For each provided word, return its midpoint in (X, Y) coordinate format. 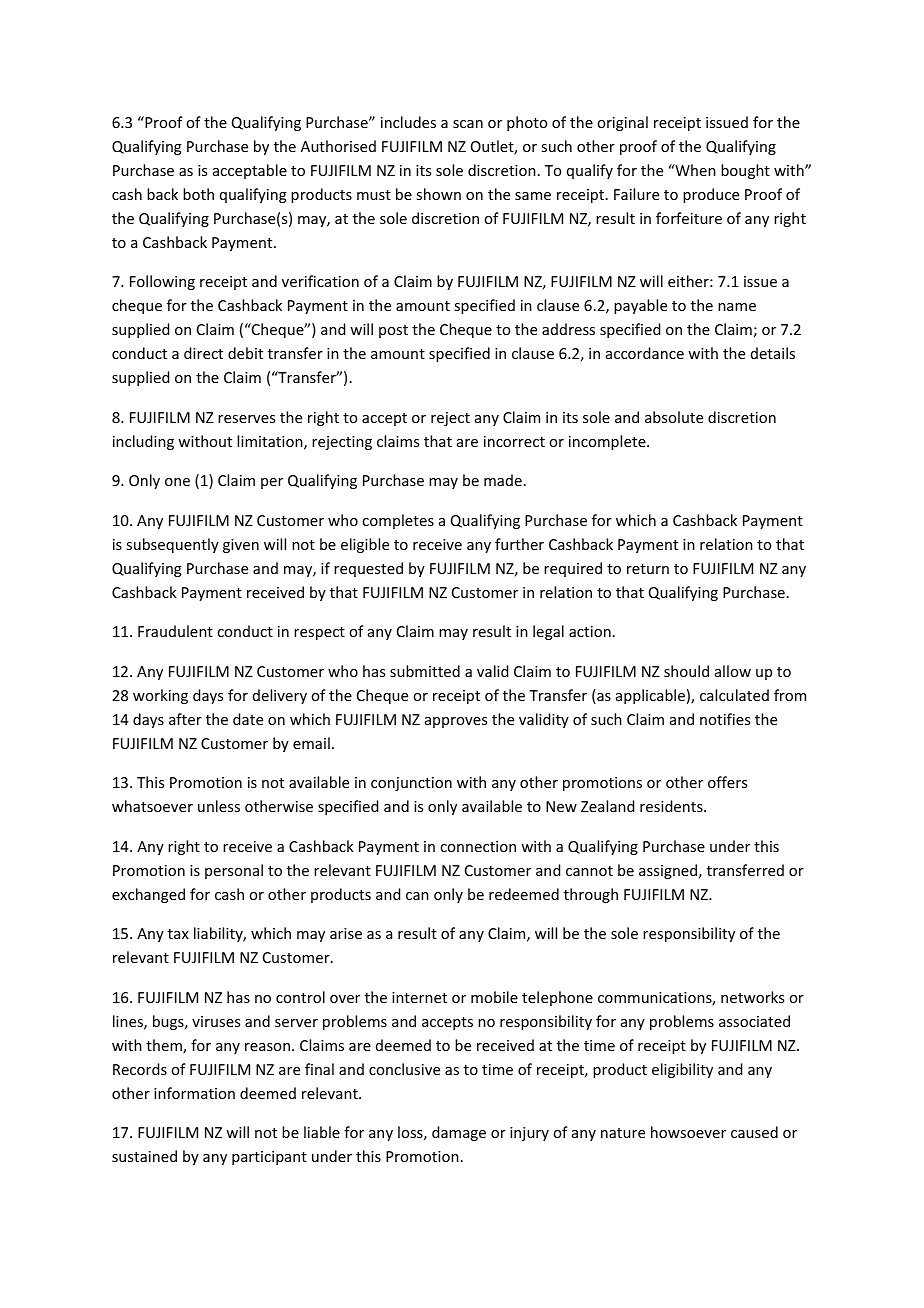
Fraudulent (175, 631)
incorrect (514, 441)
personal (234, 871)
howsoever (688, 1132)
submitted (425, 671)
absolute (674, 417)
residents (672, 806)
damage (459, 1133)
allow (733, 671)
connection (478, 846)
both (198, 194)
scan (468, 124)
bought (745, 171)
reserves (246, 419)
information (194, 1093)
